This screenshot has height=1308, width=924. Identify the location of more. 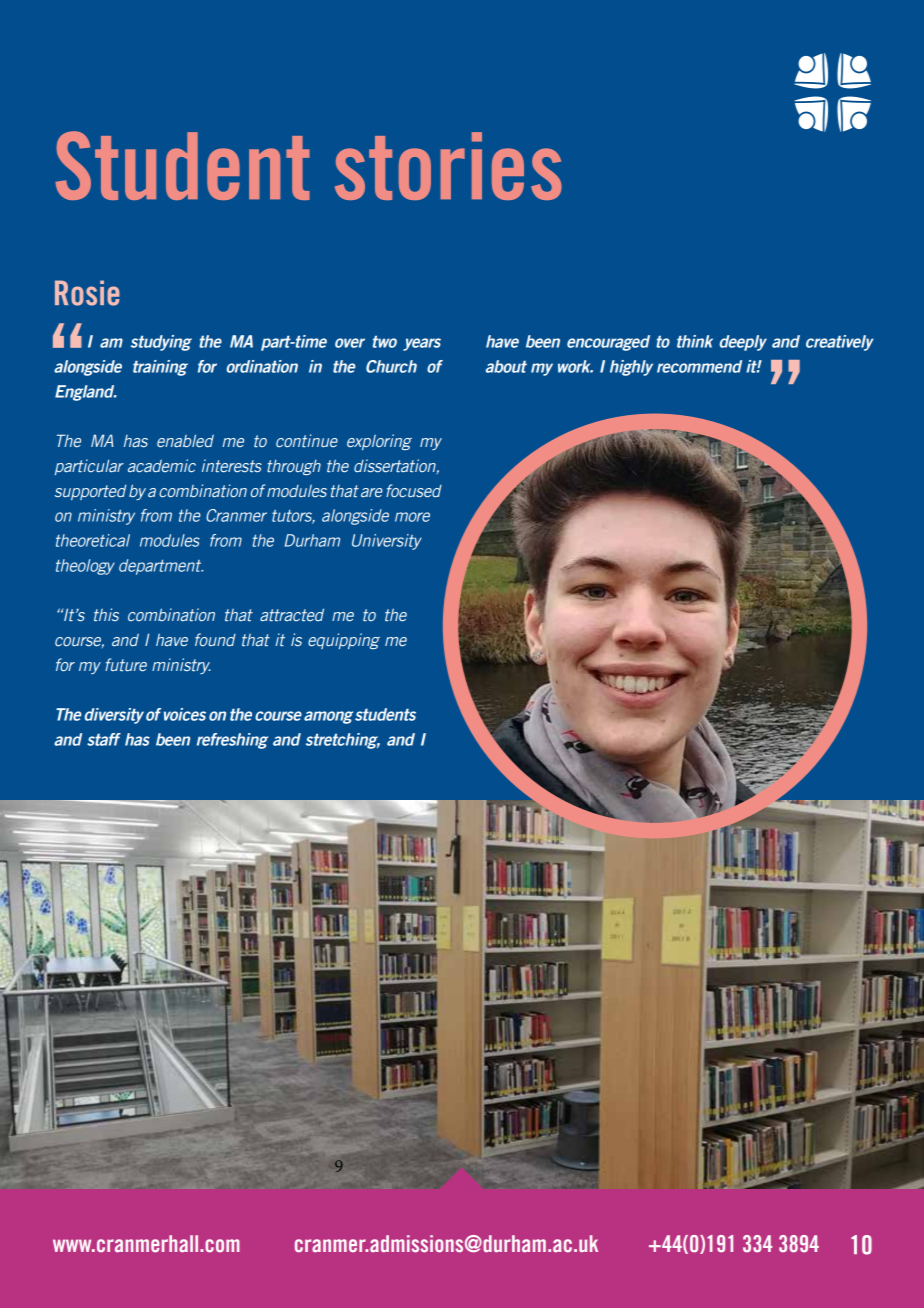
(412, 517).
